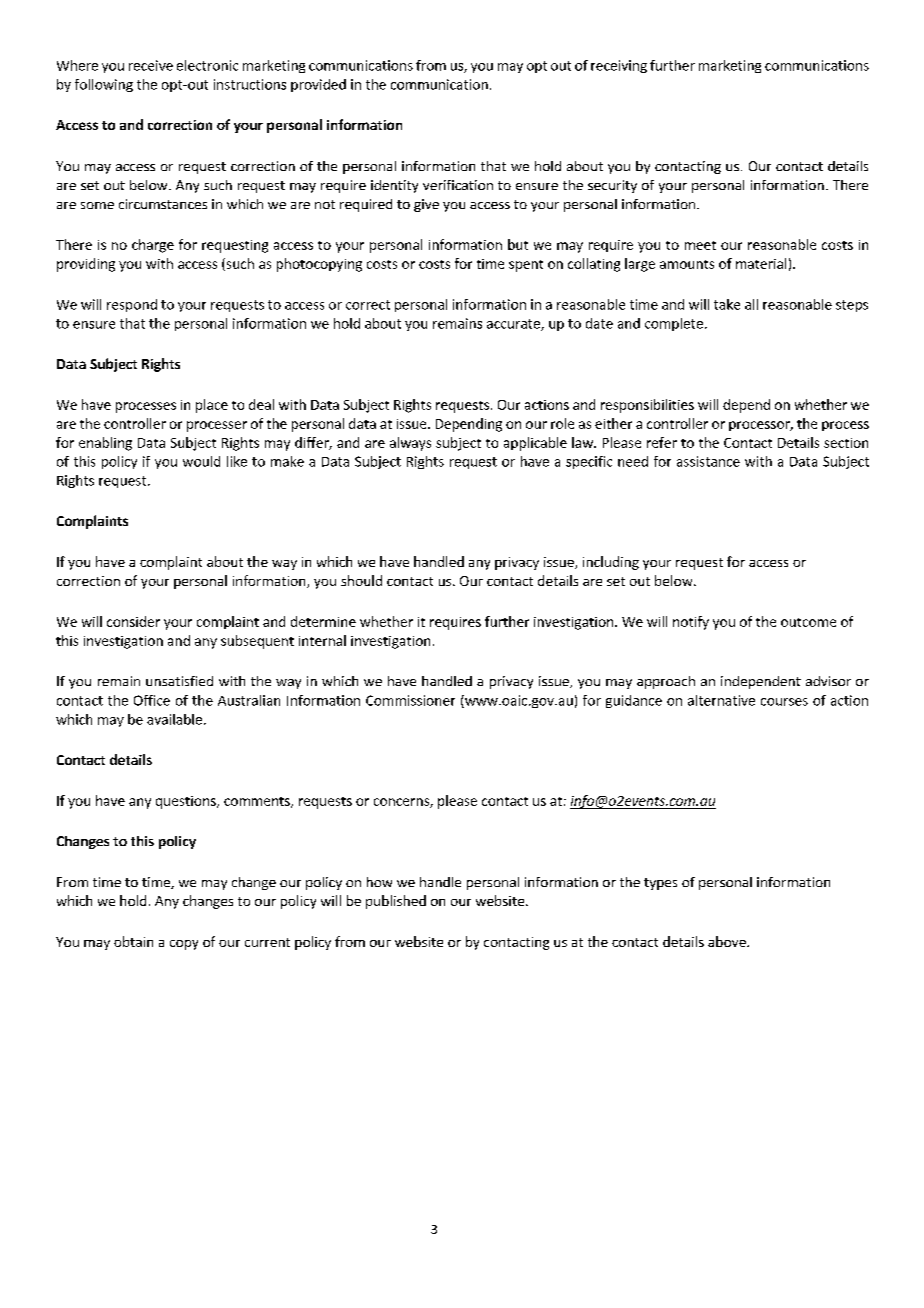 The height and width of the screenshot is (1308, 924). I want to click on receiving, so click(619, 66).
